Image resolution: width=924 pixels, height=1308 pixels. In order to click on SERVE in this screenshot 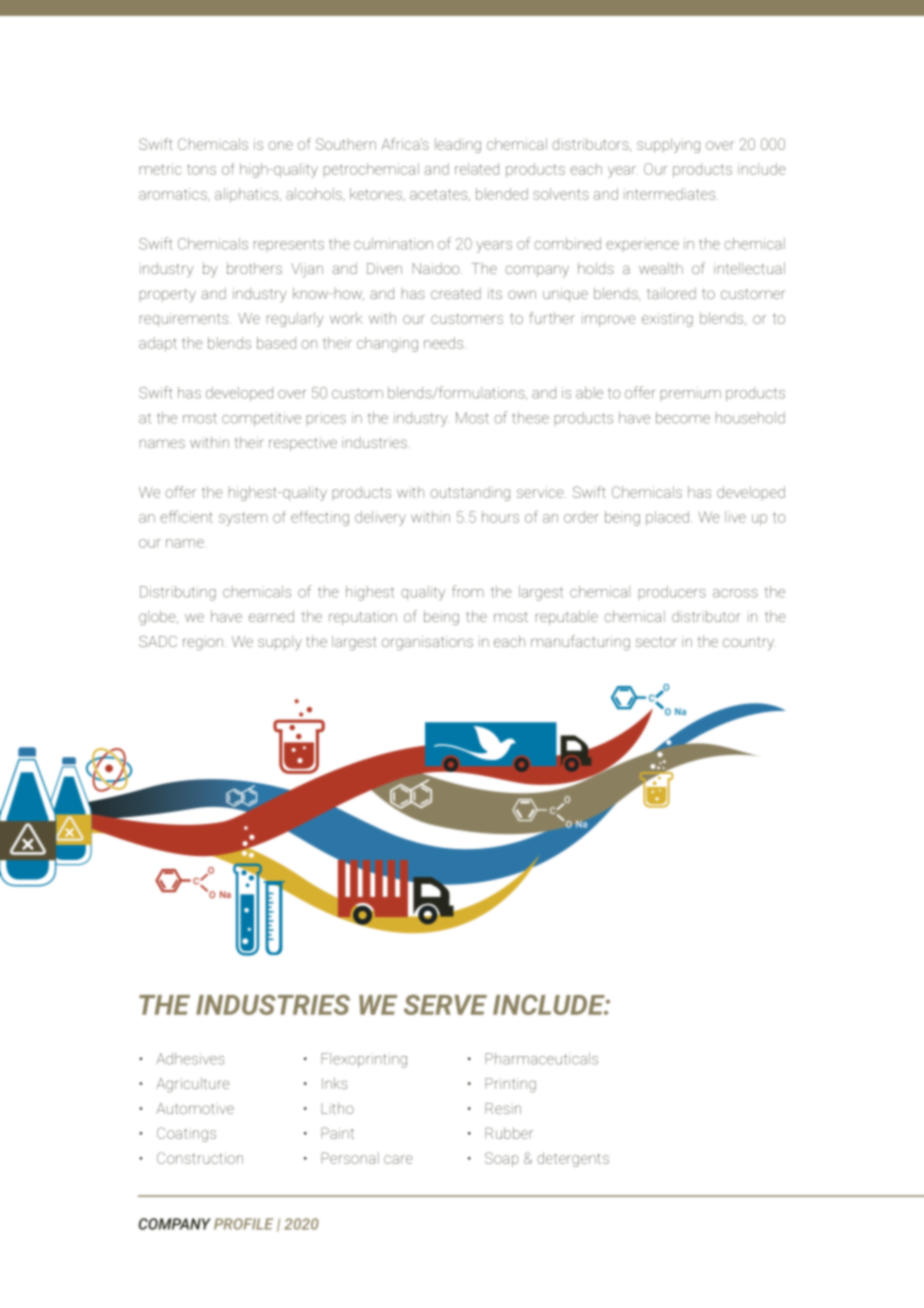, I will do `click(445, 1004)`.
